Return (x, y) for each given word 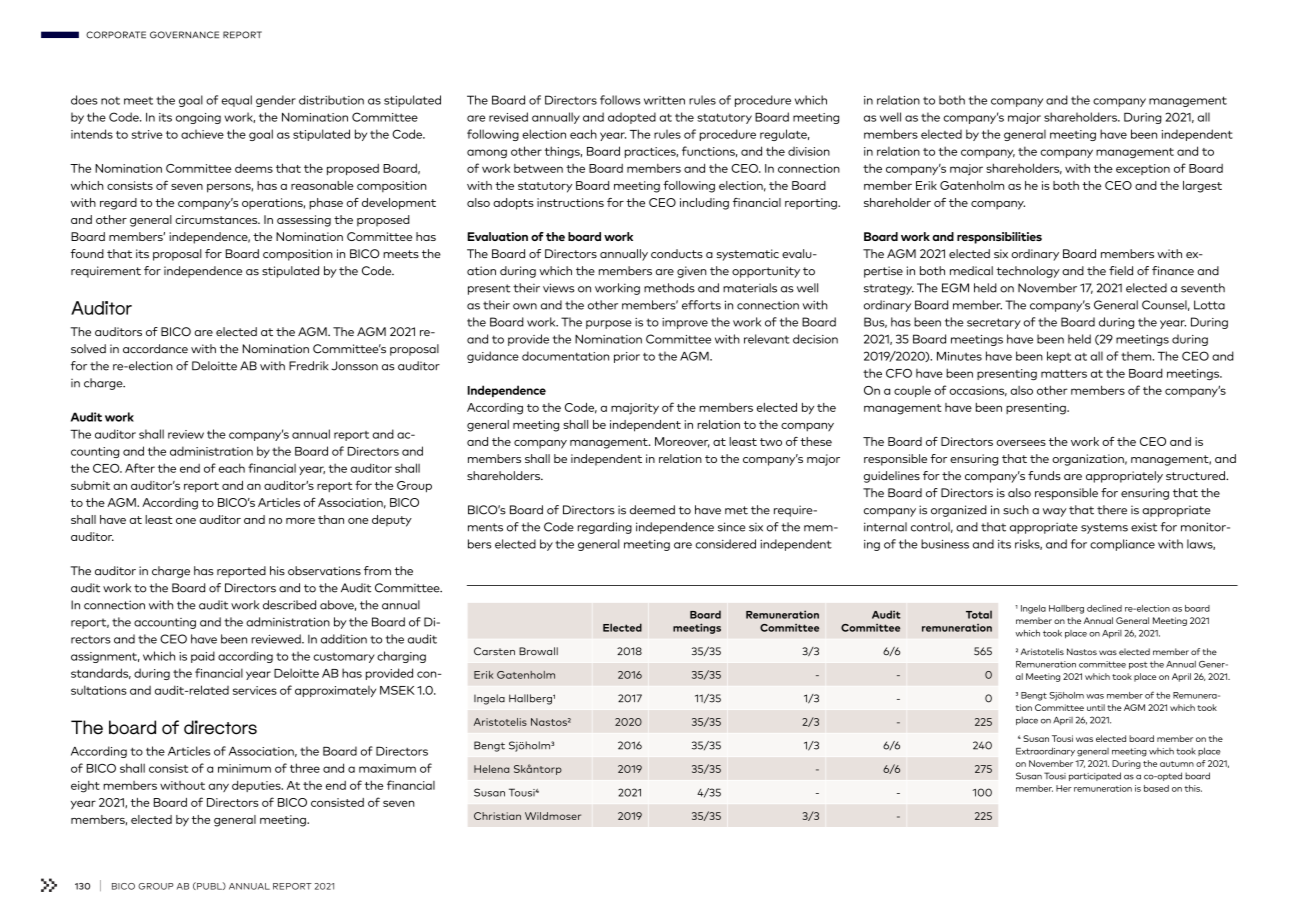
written (664, 100)
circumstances (217, 219)
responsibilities (999, 238)
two (771, 442)
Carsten (494, 651)
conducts (677, 253)
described (289, 605)
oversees (1021, 443)
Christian (497, 816)
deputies (257, 786)
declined (1104, 608)
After (140, 468)
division (809, 151)
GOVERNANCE (184, 35)
